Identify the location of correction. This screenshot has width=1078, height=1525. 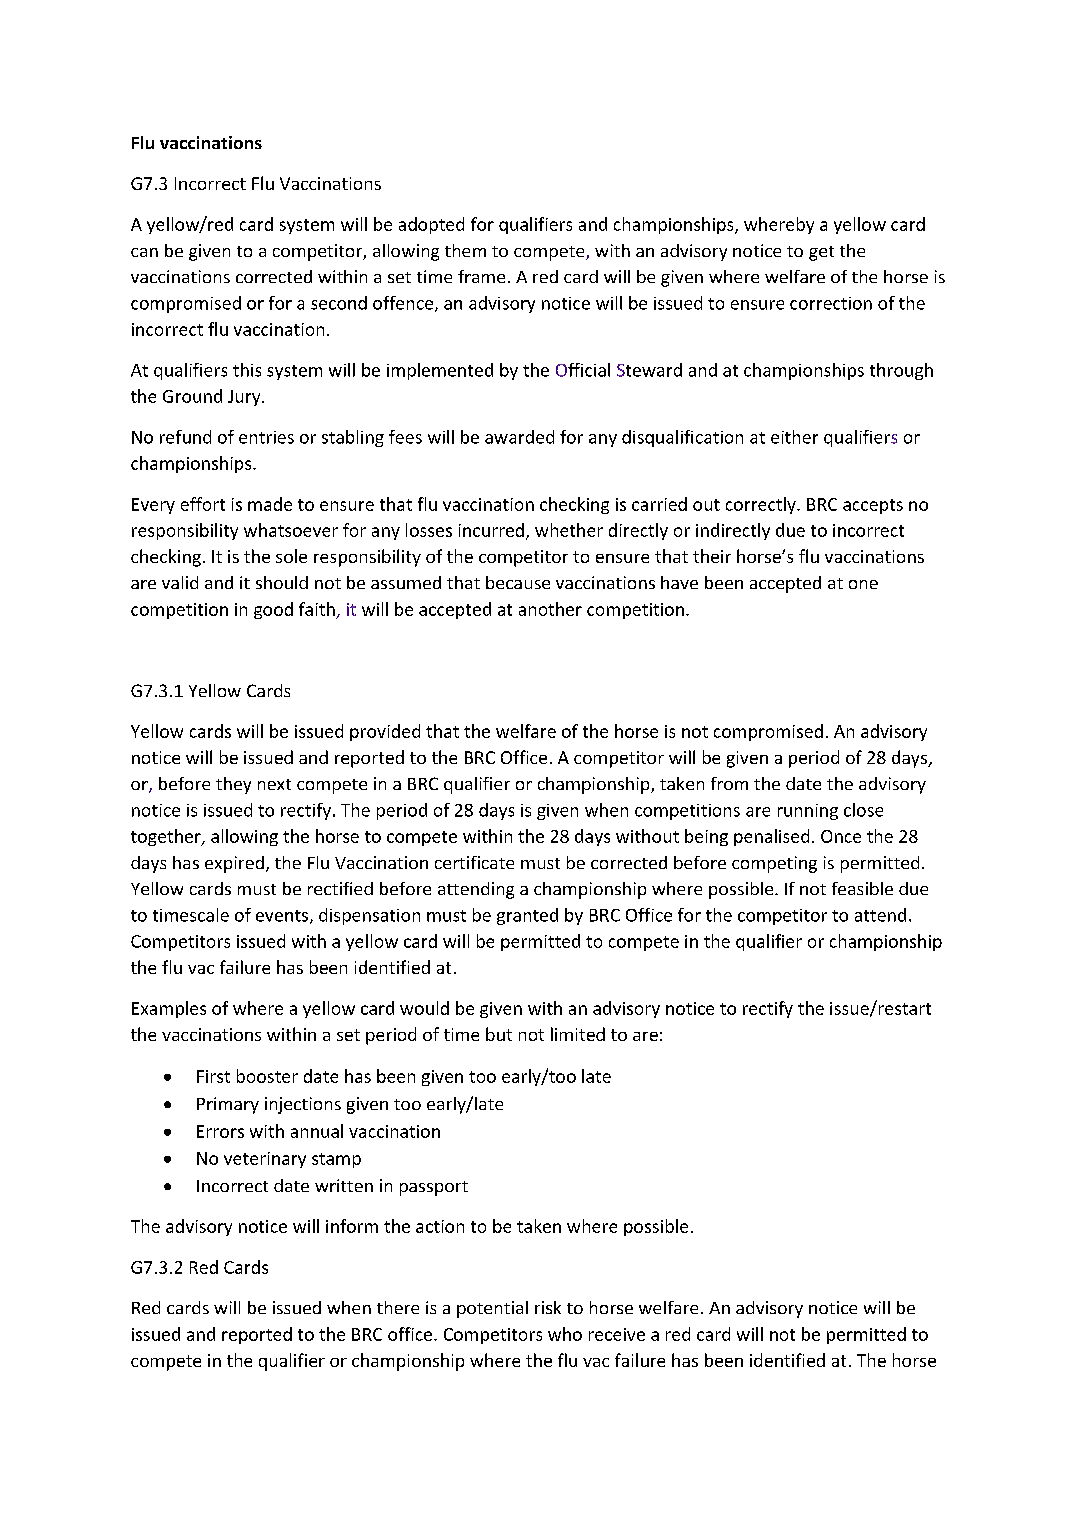
(831, 303).
